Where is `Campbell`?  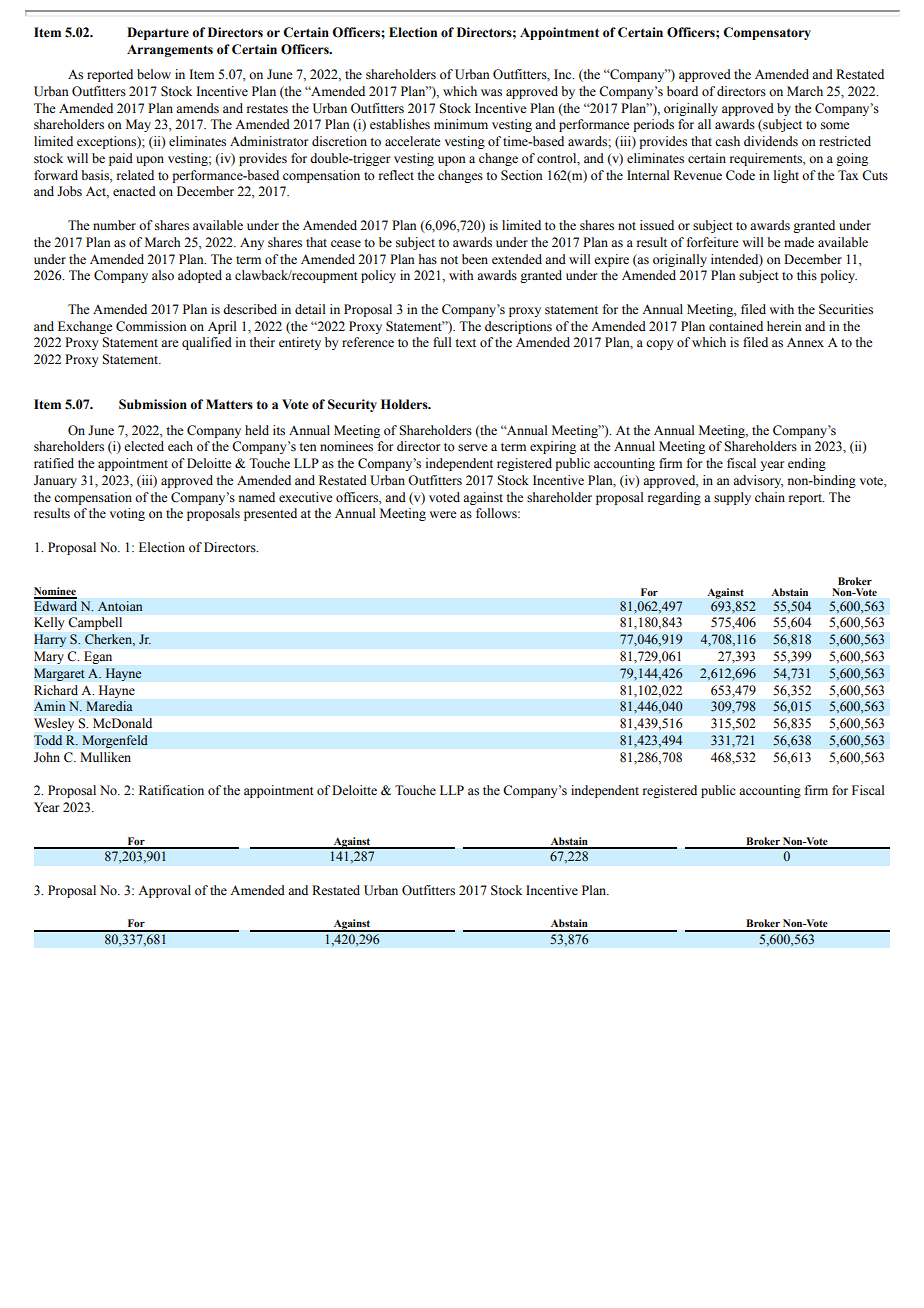
Campbell is located at coordinates (95, 623).
